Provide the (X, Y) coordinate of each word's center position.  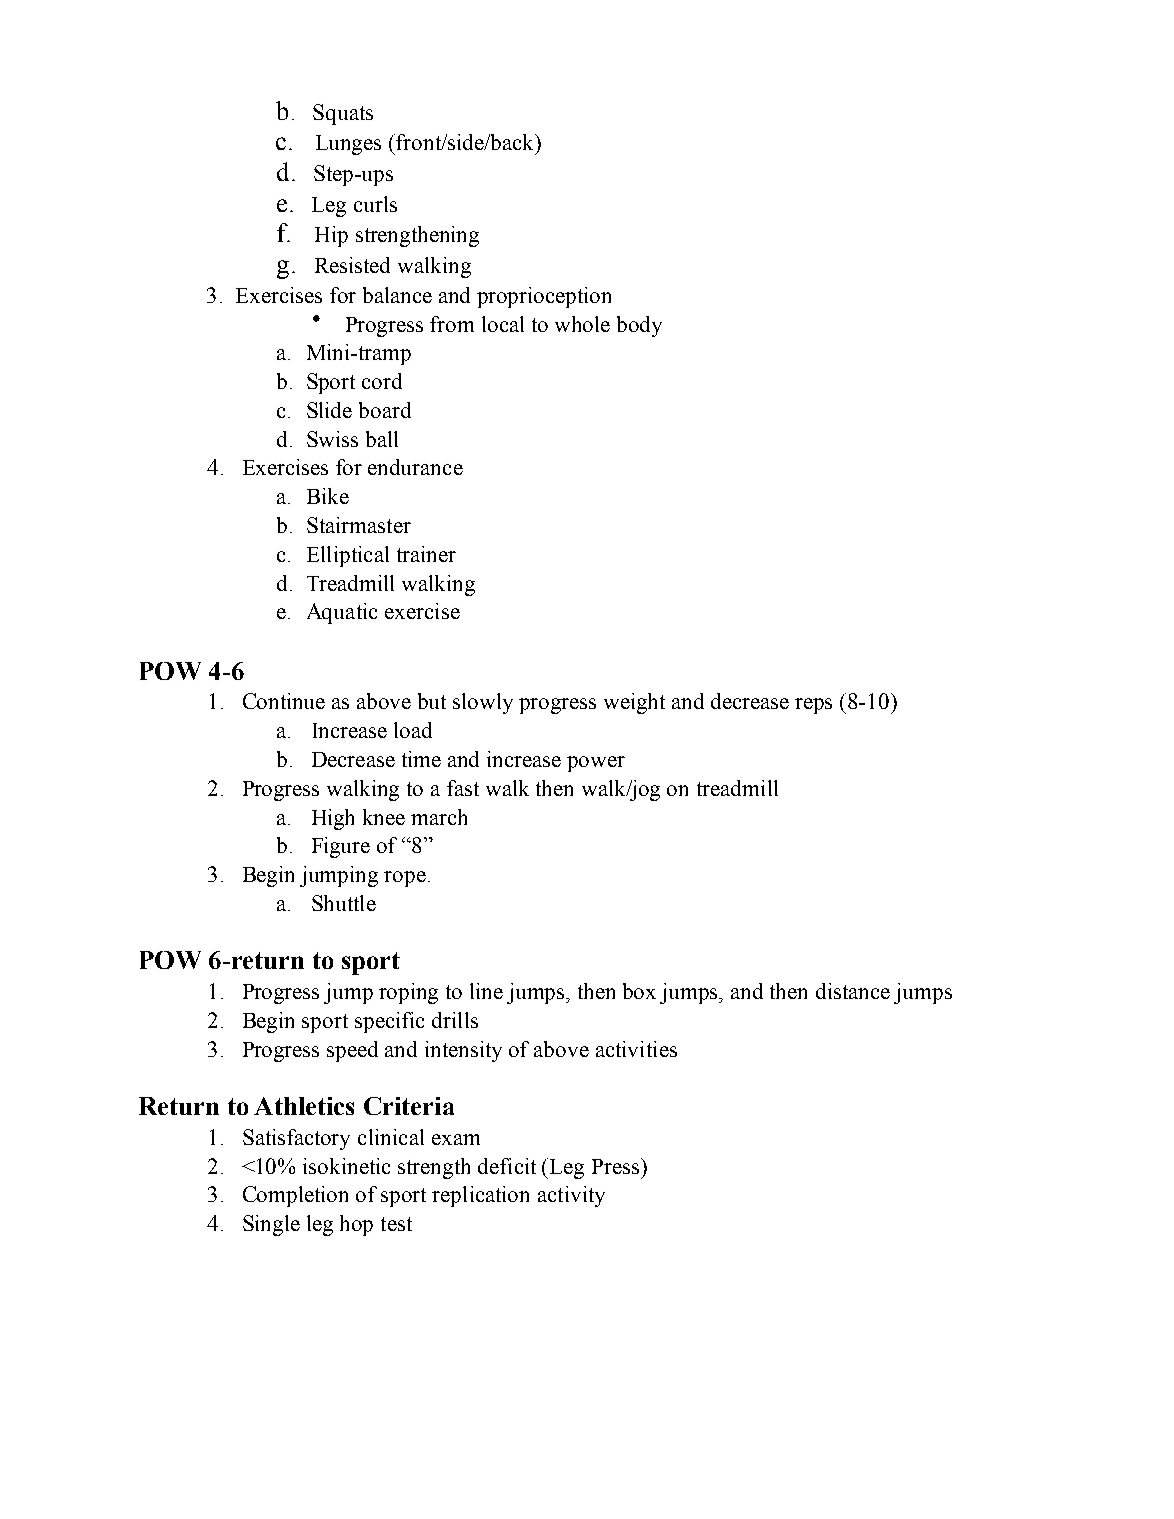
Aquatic (342, 613)
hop (356, 1225)
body (639, 326)
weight (634, 703)
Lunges (348, 145)
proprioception (544, 297)
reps (813, 706)
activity (571, 1196)
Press (617, 1166)
